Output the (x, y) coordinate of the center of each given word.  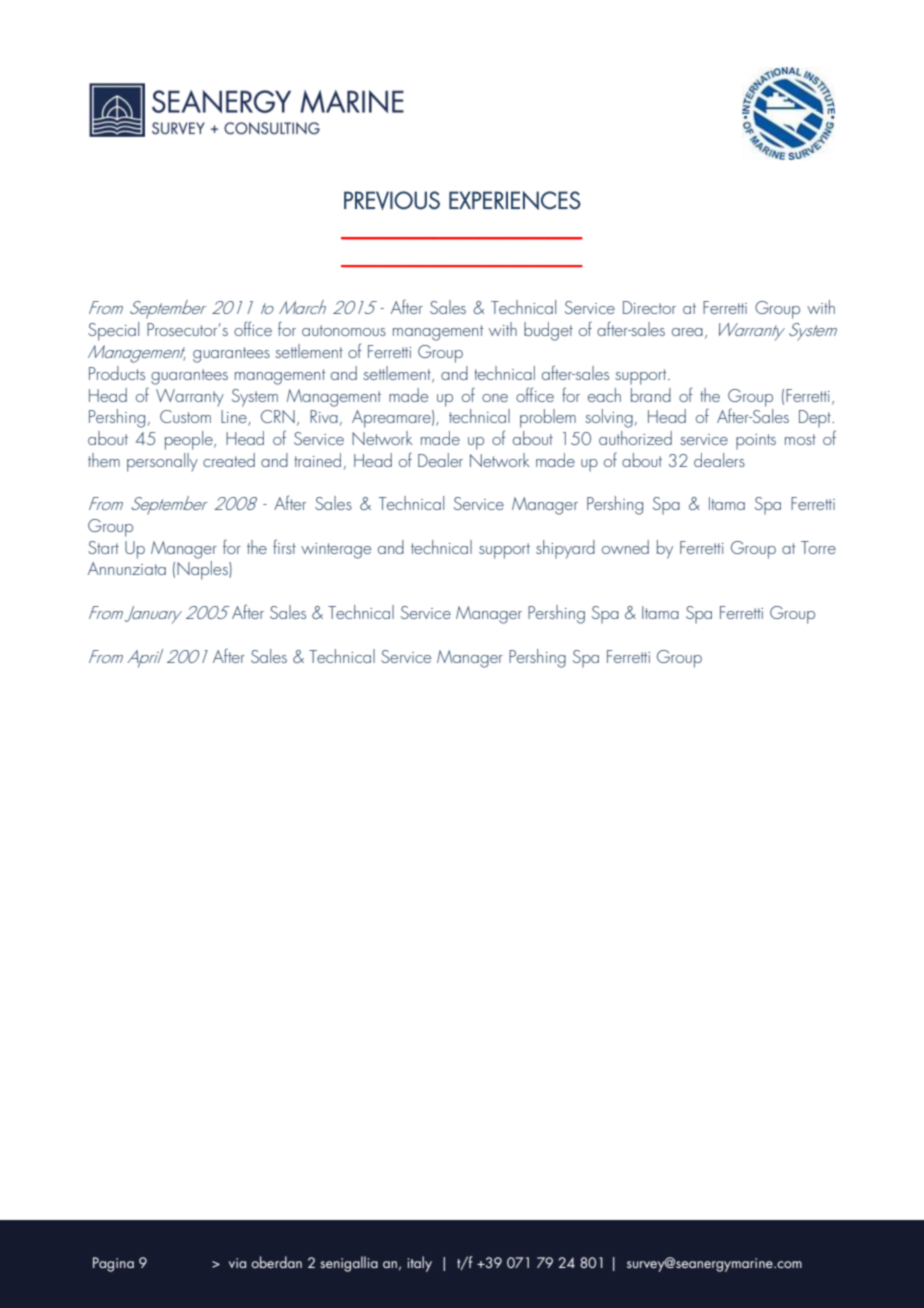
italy (420, 1264)
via (237, 1263)
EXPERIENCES (515, 200)
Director (649, 307)
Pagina (113, 1264)
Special (113, 331)
